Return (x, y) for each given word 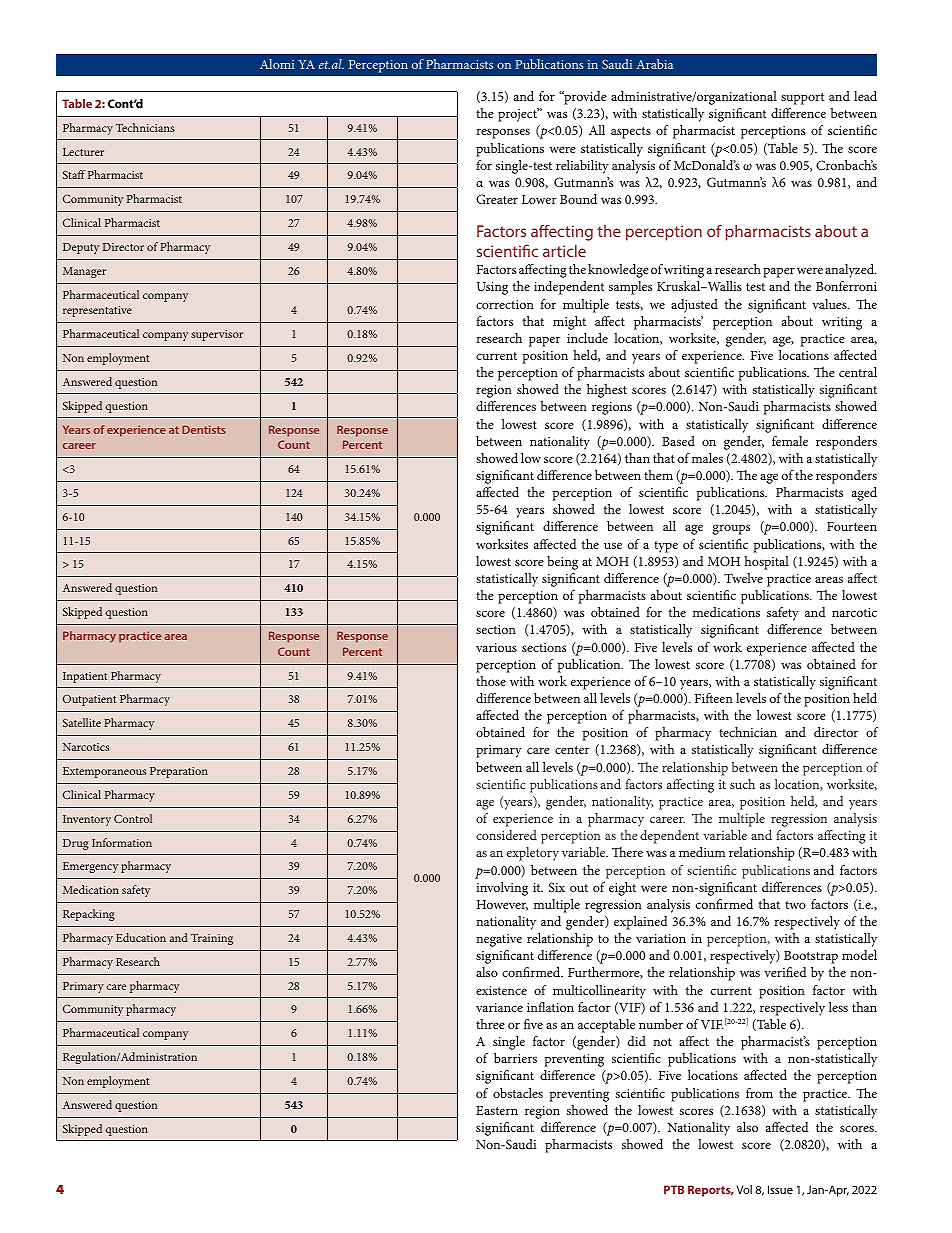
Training (212, 939)
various (496, 647)
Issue (780, 1189)
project (519, 115)
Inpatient (85, 677)
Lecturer (83, 152)
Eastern (497, 1110)
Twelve (743, 578)
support (802, 99)
